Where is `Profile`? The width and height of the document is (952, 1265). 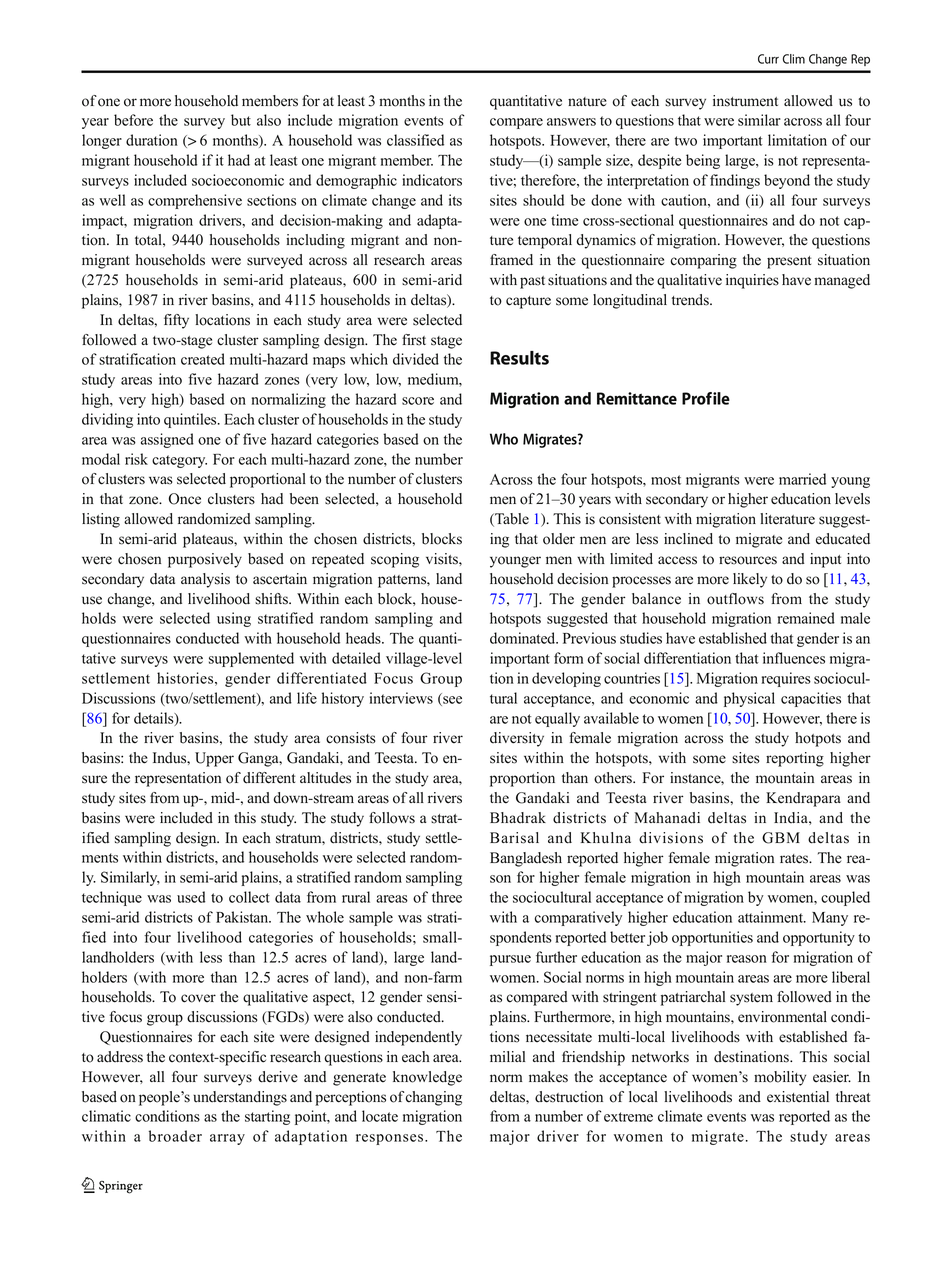
Profile is located at coordinates (706, 398).
